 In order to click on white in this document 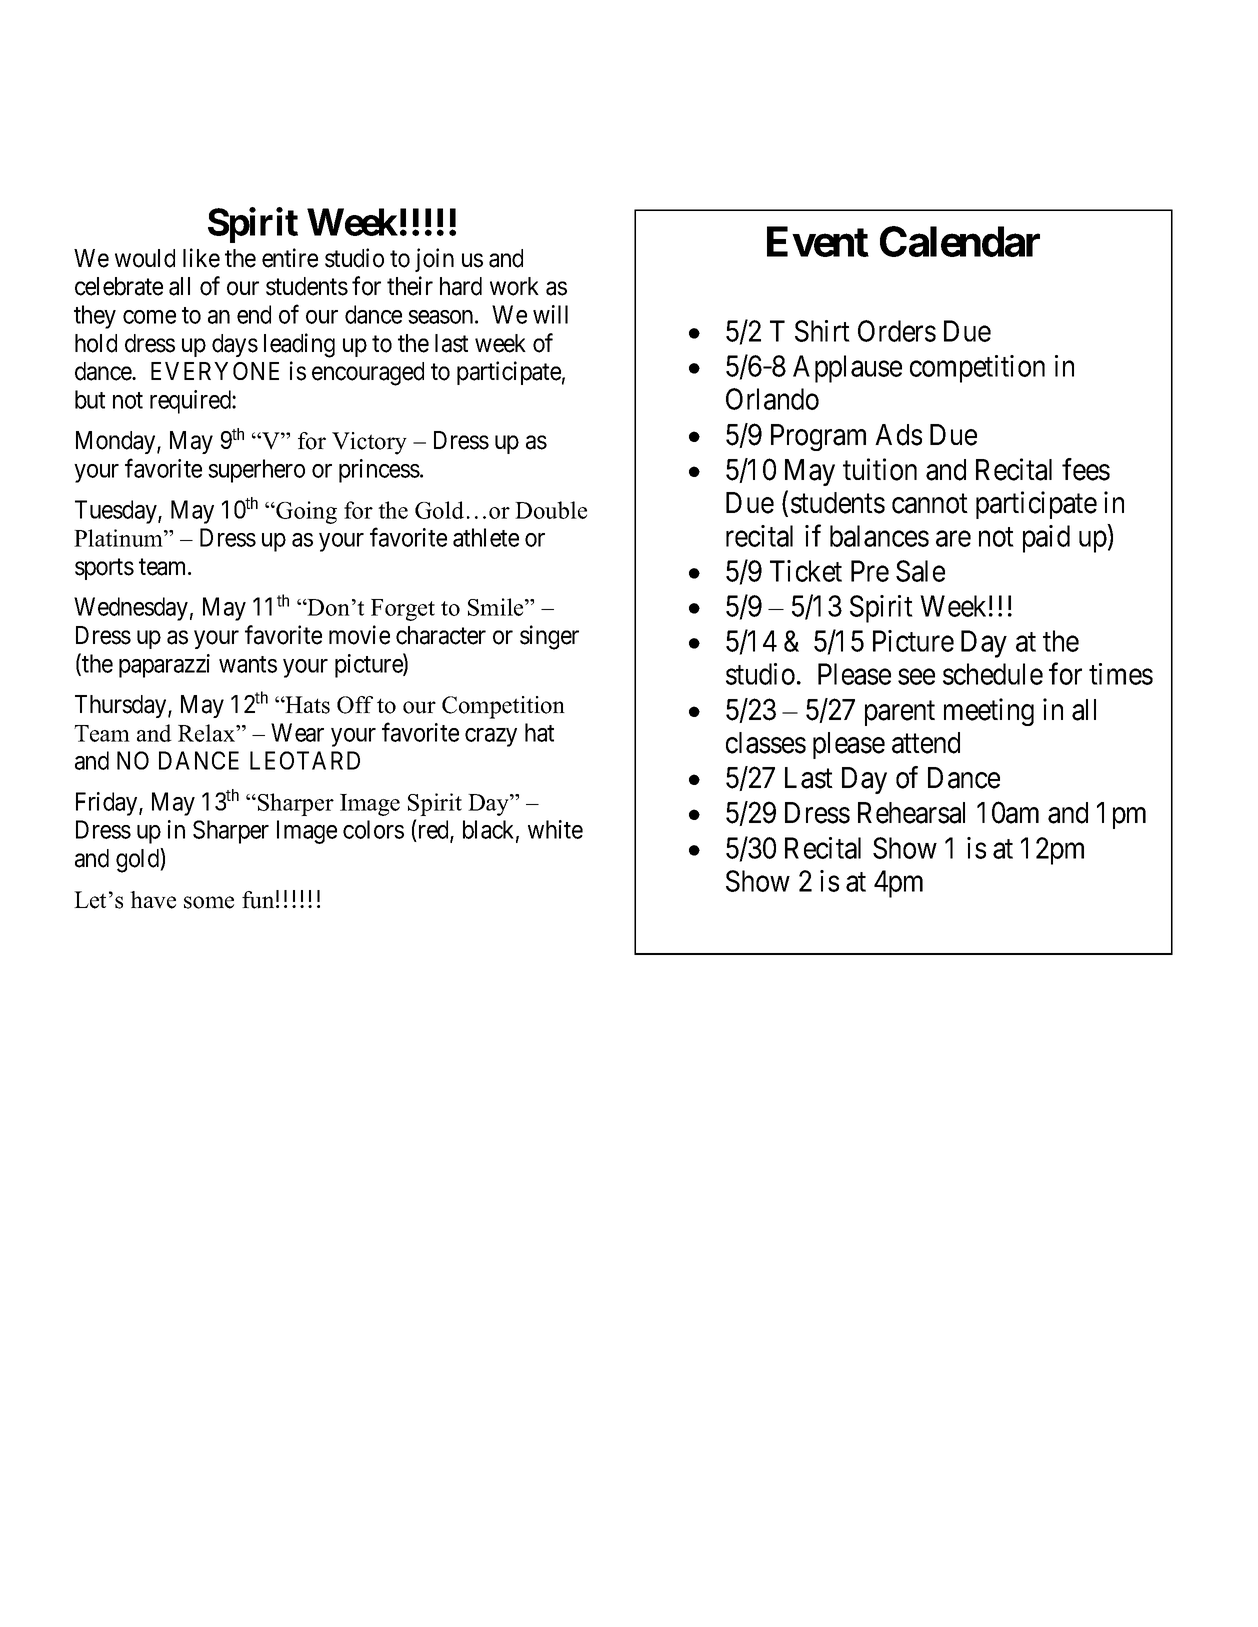, I will do `click(555, 829)`.
